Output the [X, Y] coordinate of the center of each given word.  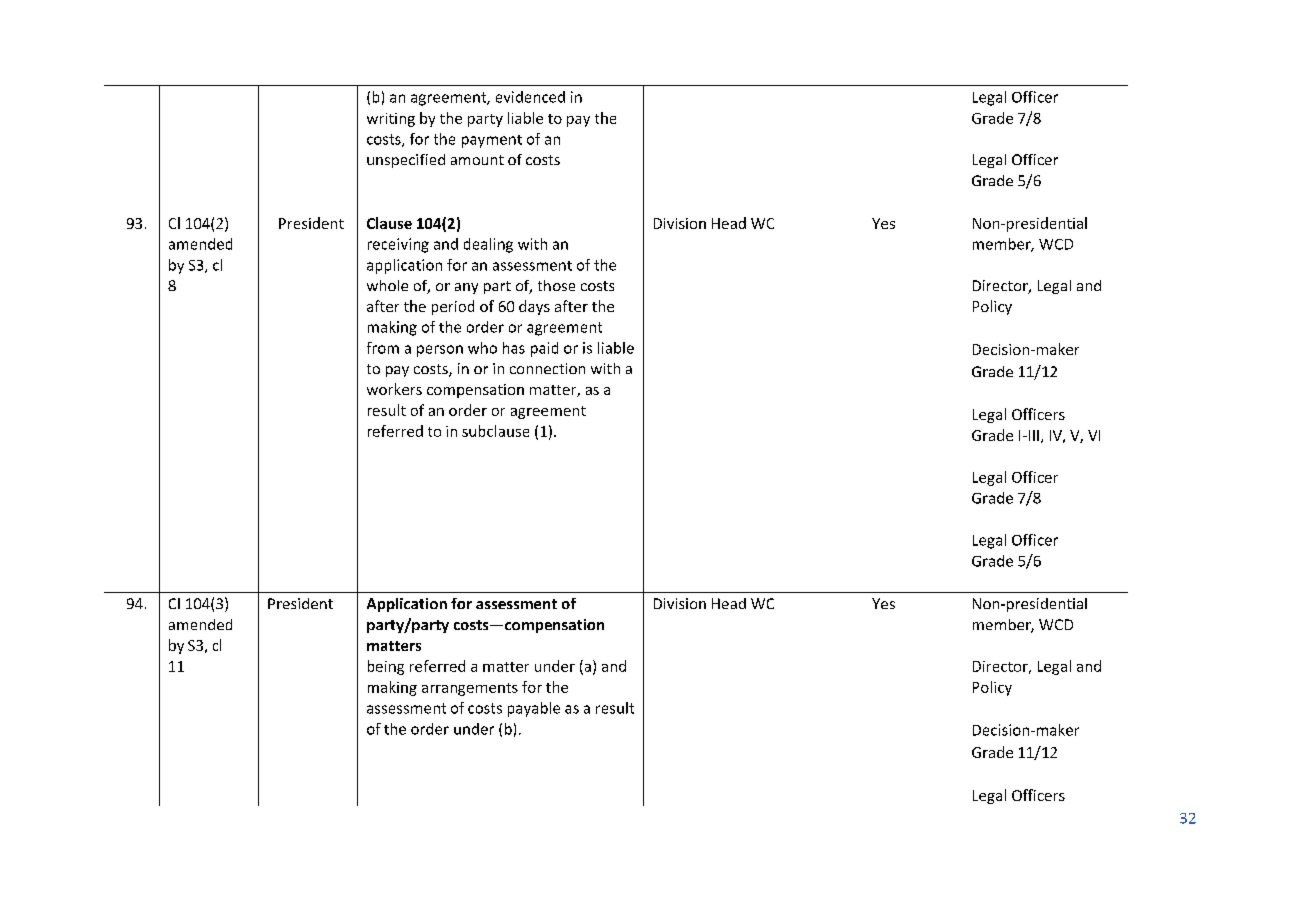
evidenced [530, 97]
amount [477, 160]
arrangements [470, 689]
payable [534, 709]
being [386, 667]
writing [391, 120]
